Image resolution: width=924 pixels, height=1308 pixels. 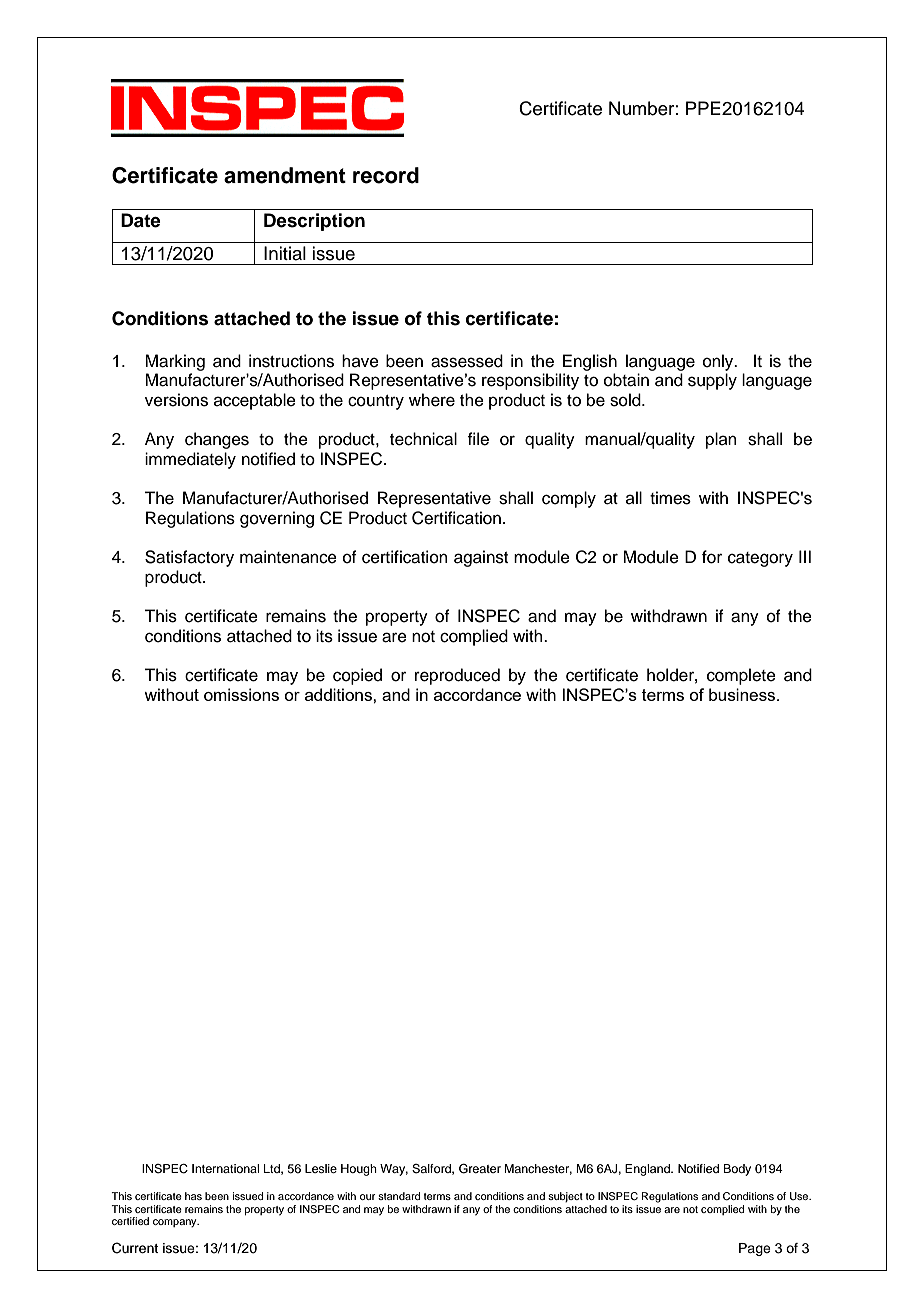 What do you see at coordinates (189, 558) in the image?
I see `Satisfactory` at bounding box center [189, 558].
